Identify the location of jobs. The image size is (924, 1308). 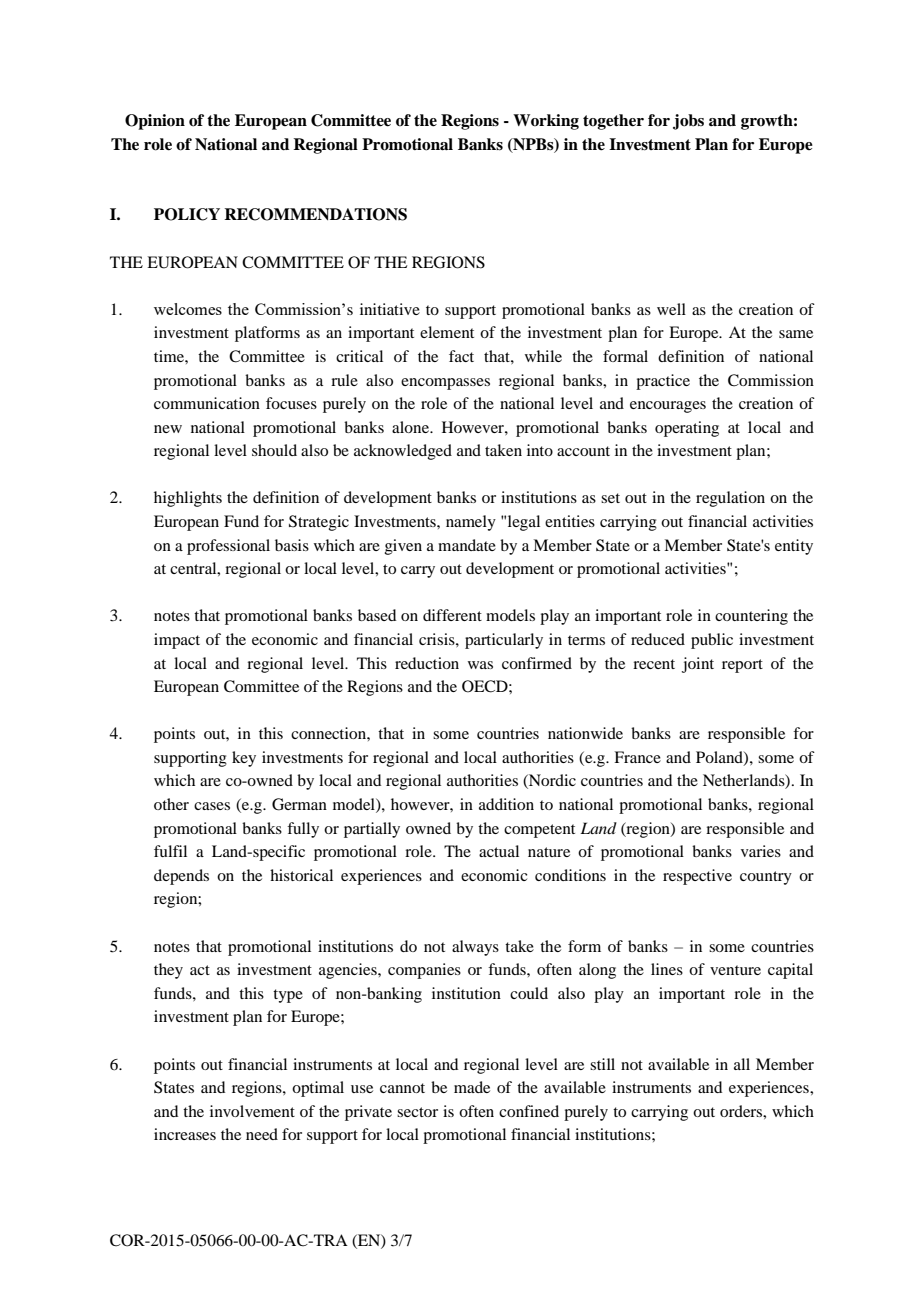
(688, 122).
